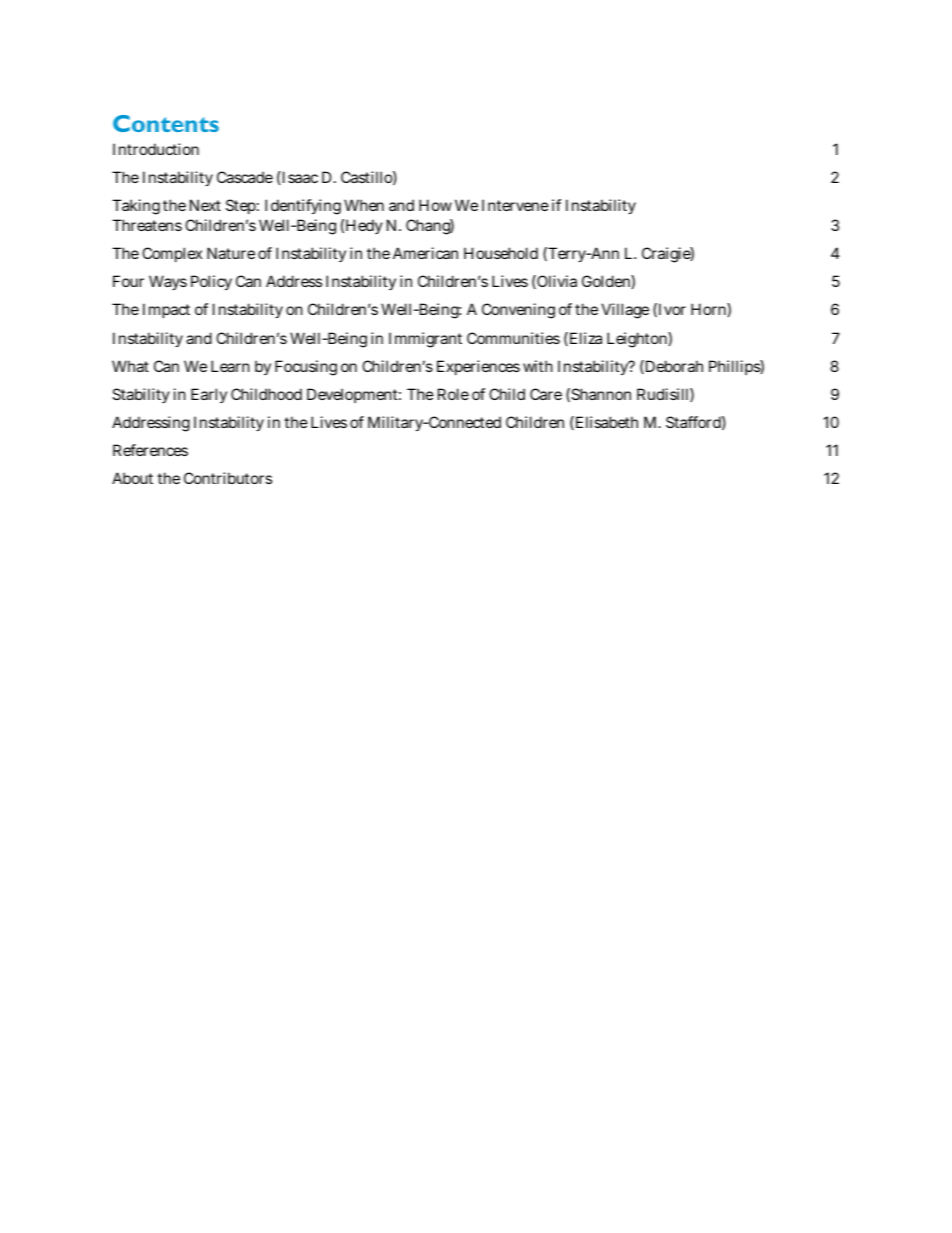 The height and width of the screenshot is (1233, 952). What do you see at coordinates (501, 253) in the screenshot?
I see `Household` at bounding box center [501, 253].
